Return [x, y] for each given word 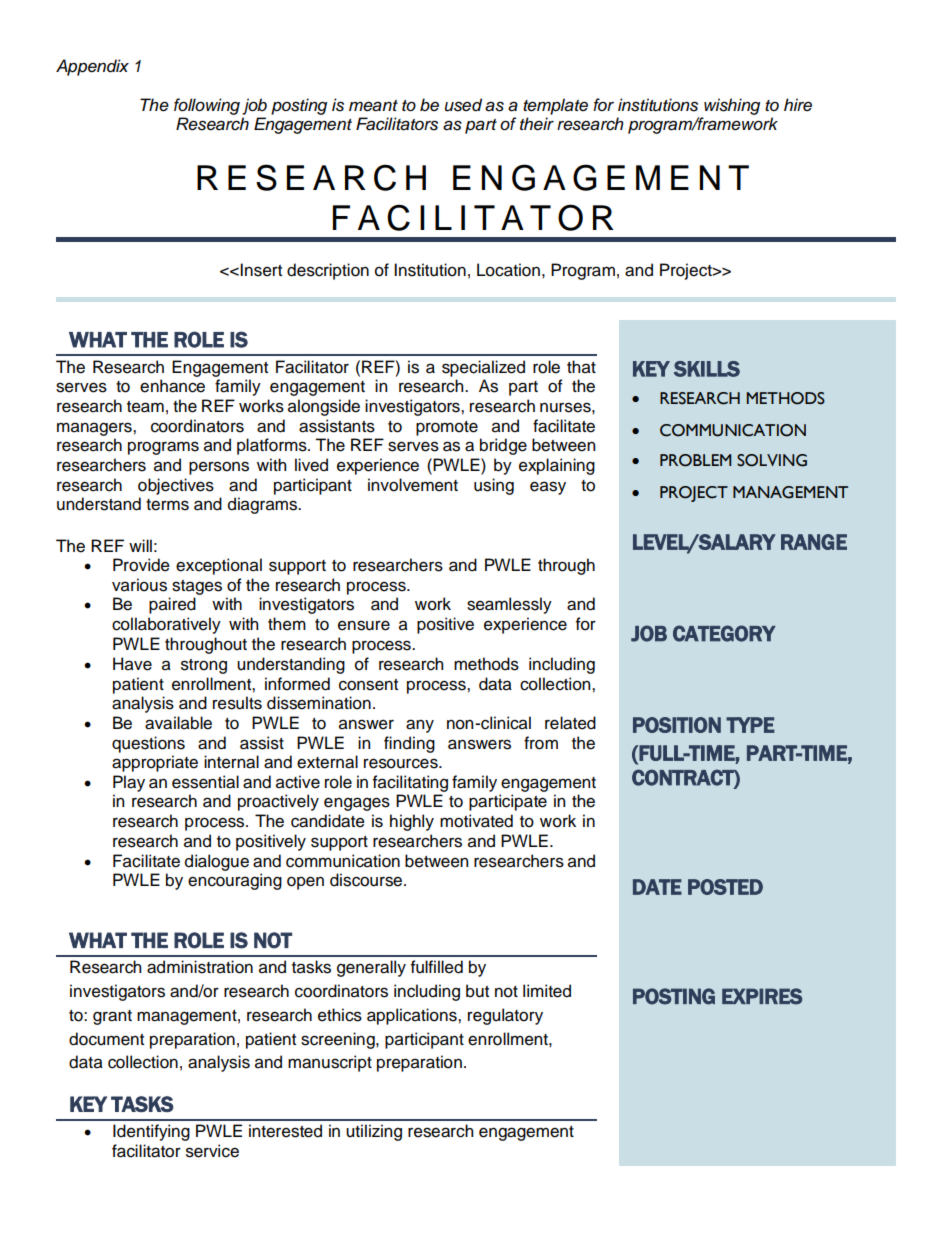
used [463, 105]
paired [172, 605]
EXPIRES [762, 996]
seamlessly [509, 605]
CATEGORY [724, 633]
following [207, 106]
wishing [732, 106]
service [212, 1151]
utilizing [374, 1132]
